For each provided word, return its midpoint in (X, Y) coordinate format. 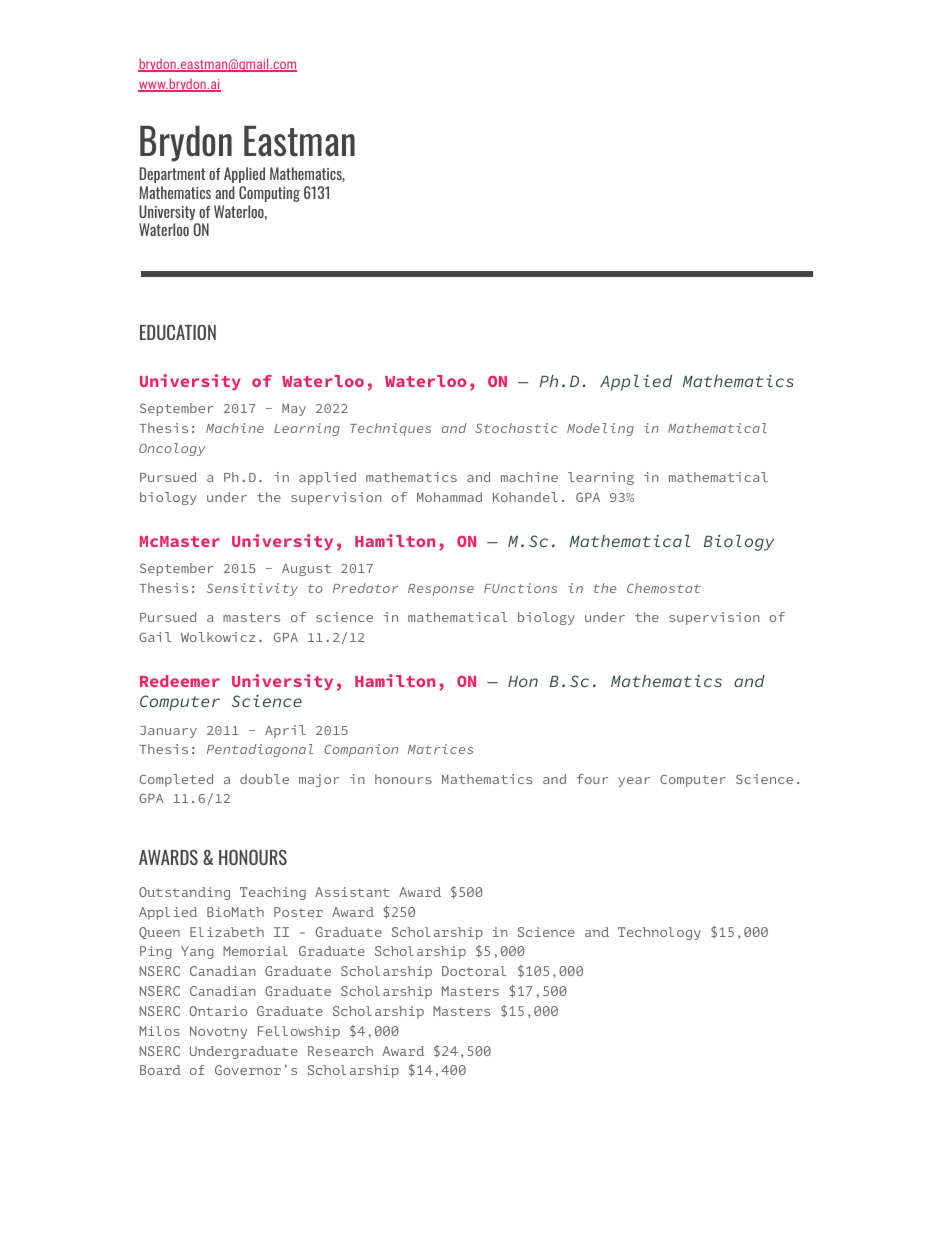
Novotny (218, 1032)
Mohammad (449, 497)
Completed (176, 780)
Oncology (172, 449)
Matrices (440, 749)
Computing (269, 194)
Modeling (600, 429)
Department (172, 175)
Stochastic (516, 428)
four (592, 779)
